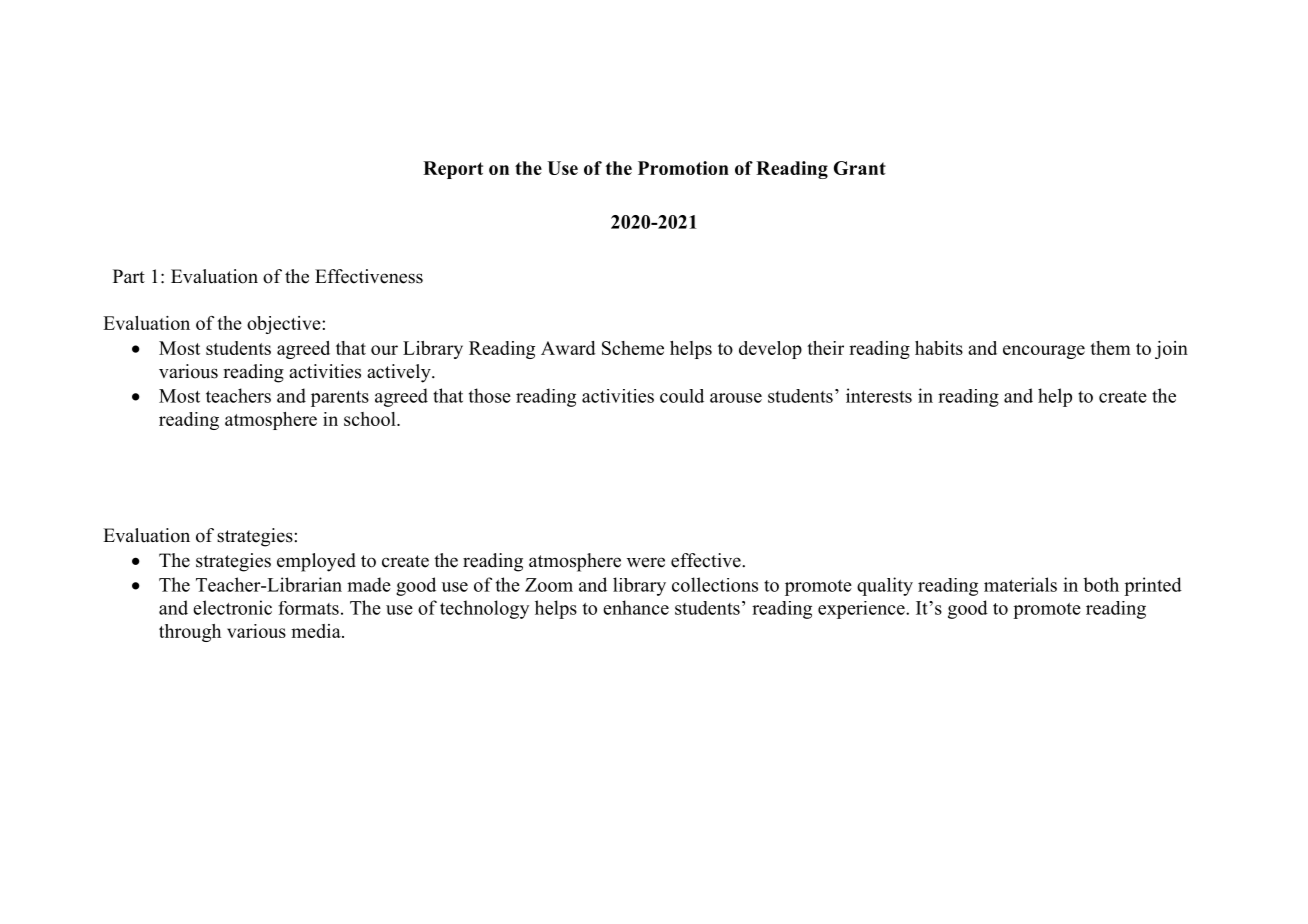 This page has width=1308, height=924. What do you see at coordinates (232, 607) in the page?
I see `electronic` at bounding box center [232, 607].
